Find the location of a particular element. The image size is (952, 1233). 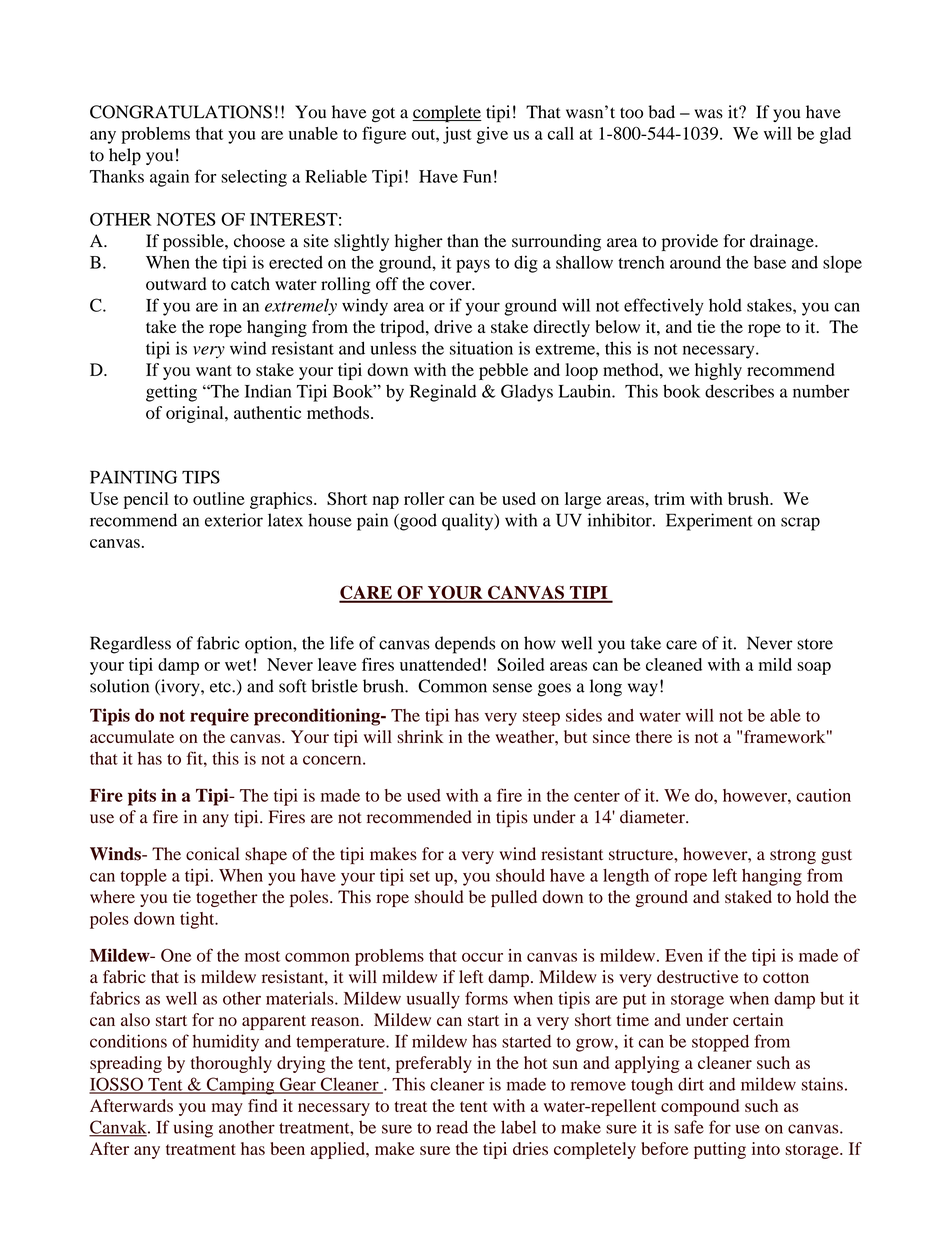

give is located at coordinates (492, 135).
